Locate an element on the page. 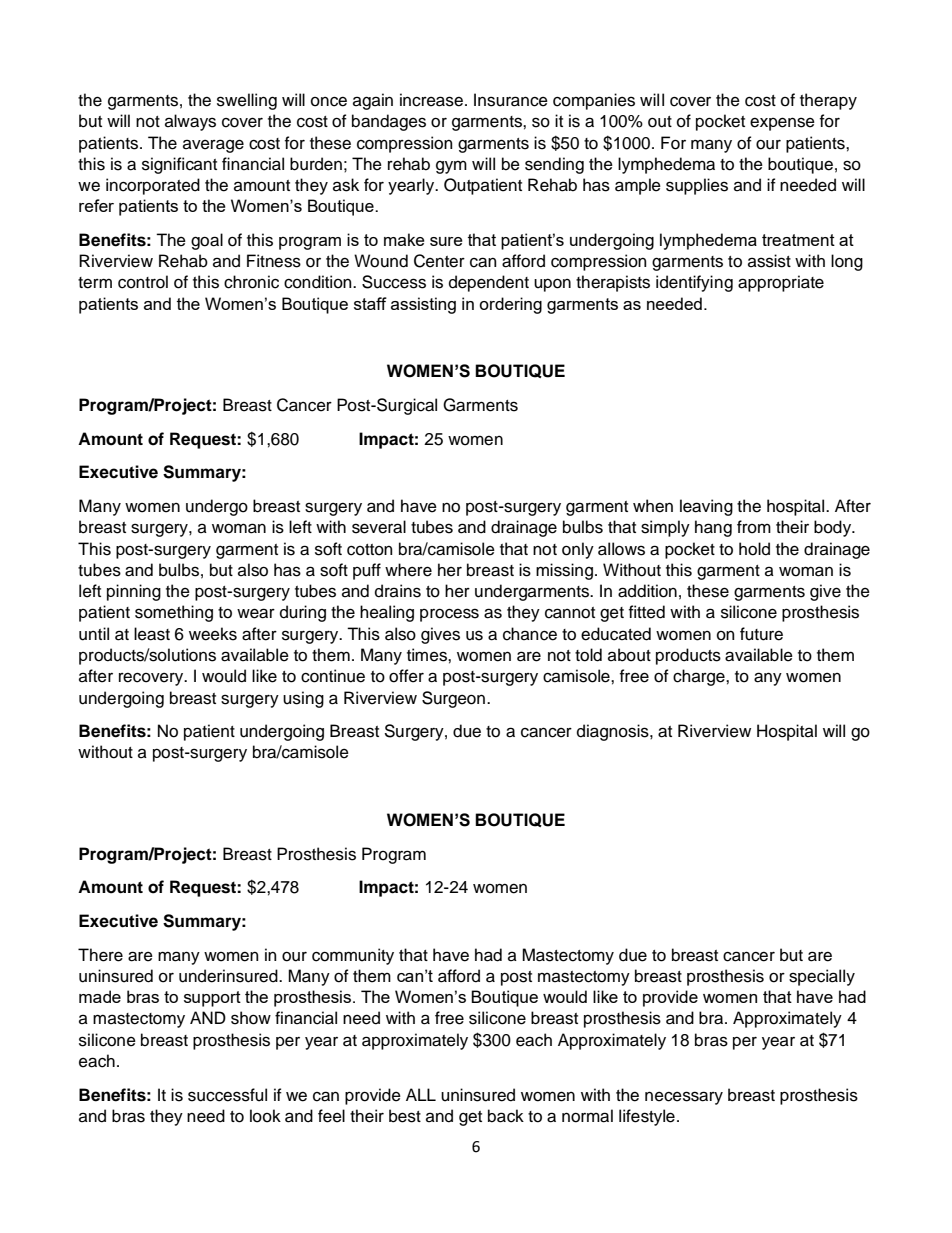  look is located at coordinates (265, 1116).
